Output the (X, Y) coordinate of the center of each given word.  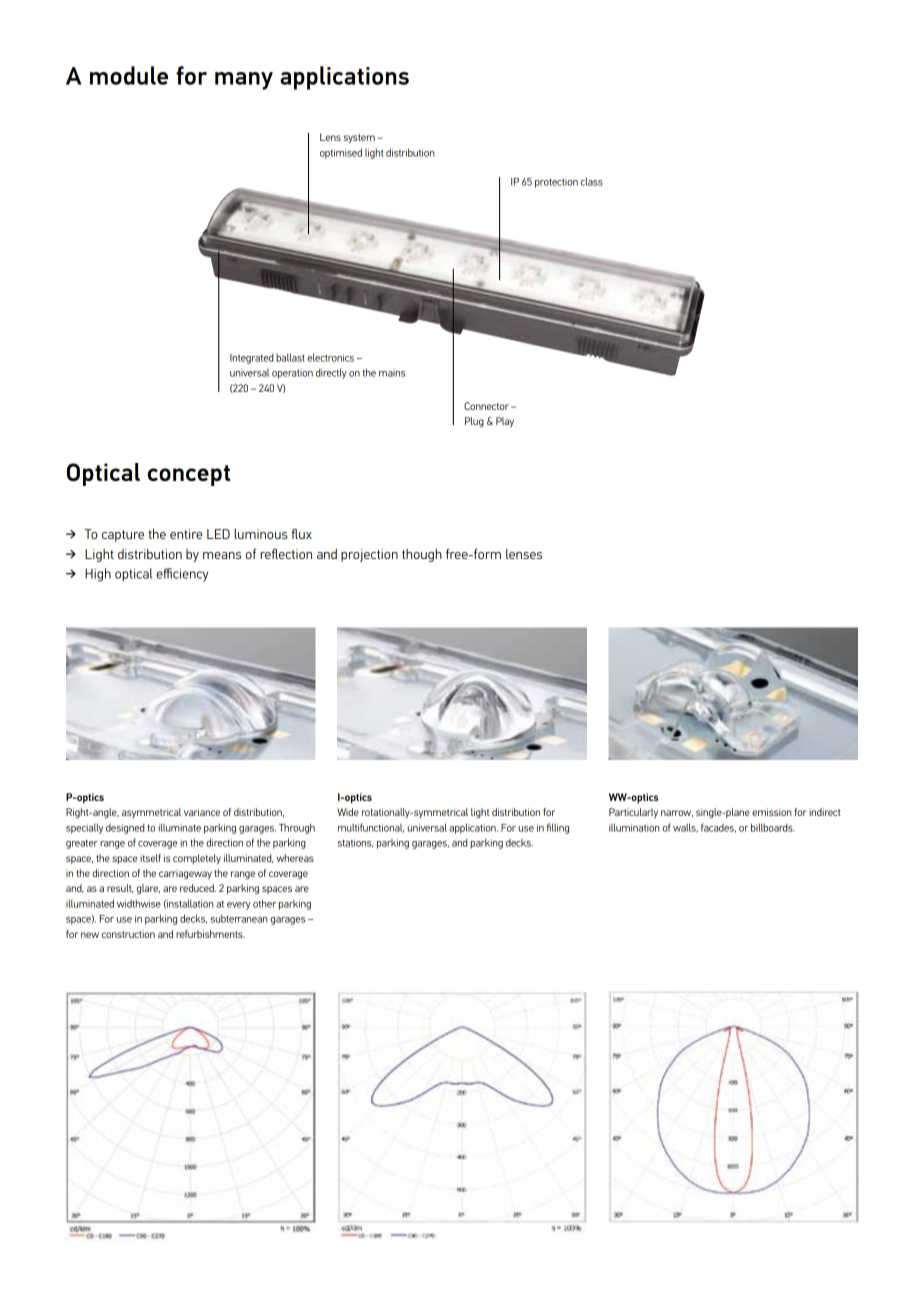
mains (392, 373)
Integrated (251, 358)
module (129, 75)
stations (355, 843)
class (592, 181)
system (359, 138)
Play (505, 422)
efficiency (182, 575)
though (422, 555)
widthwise (139, 903)
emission (771, 812)
